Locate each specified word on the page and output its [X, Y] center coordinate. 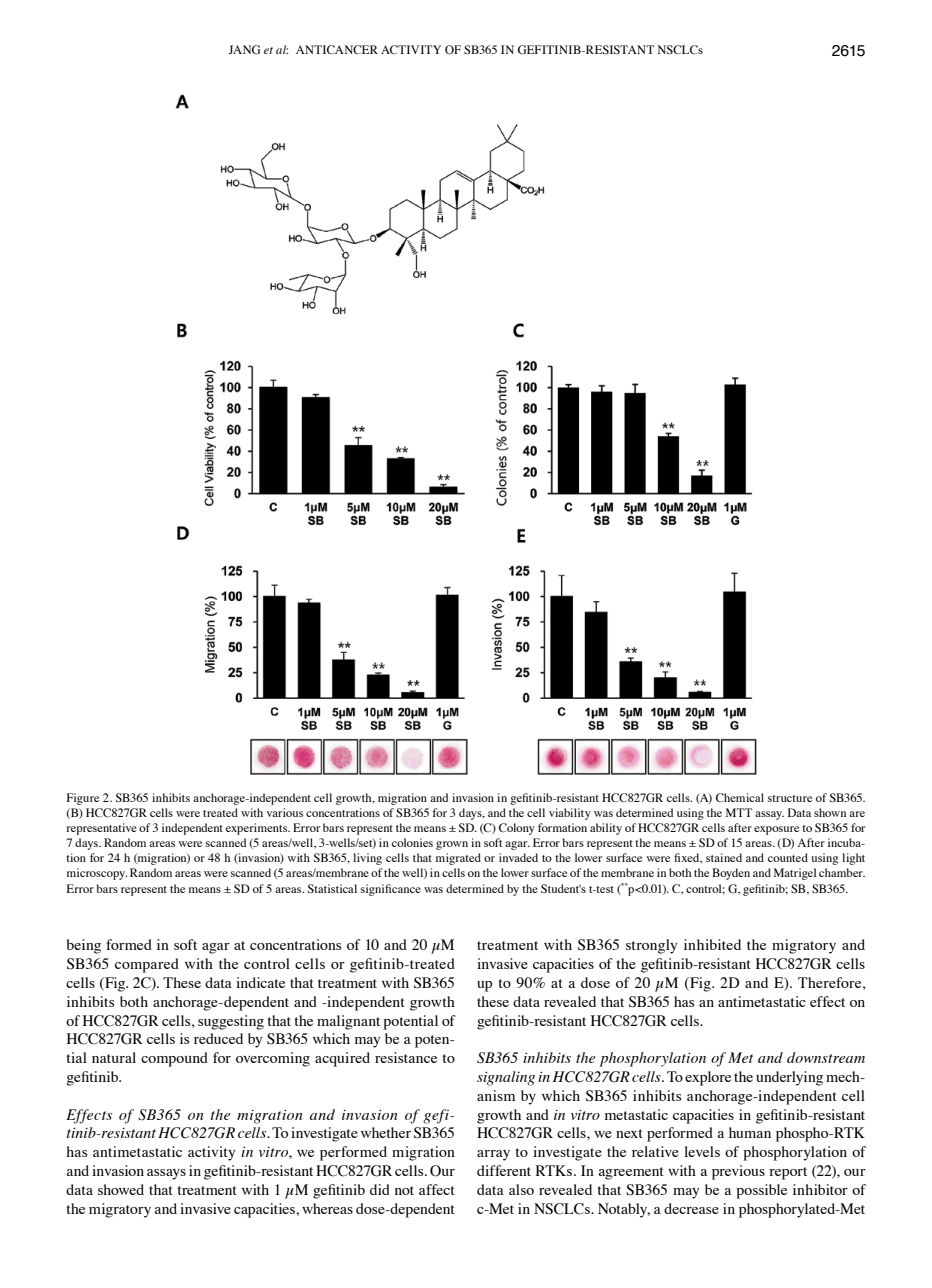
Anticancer [337, 49]
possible [761, 1191]
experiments [258, 829]
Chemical [740, 797]
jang [244, 50]
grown [452, 845]
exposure [776, 830]
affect [437, 1189]
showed [121, 1189]
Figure [83, 799]
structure [790, 798]
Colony [517, 829]
